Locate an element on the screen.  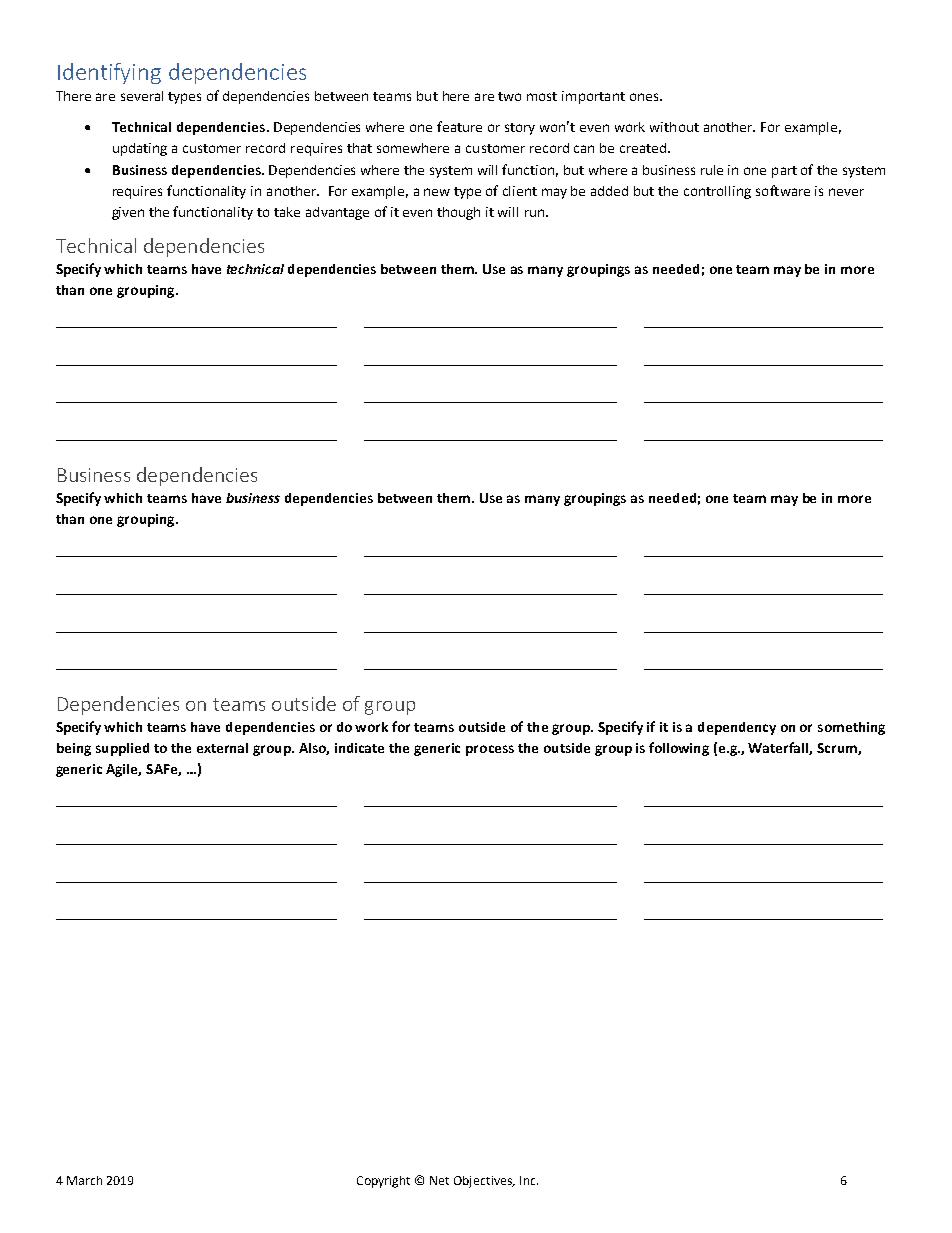
feature is located at coordinates (459, 126).
